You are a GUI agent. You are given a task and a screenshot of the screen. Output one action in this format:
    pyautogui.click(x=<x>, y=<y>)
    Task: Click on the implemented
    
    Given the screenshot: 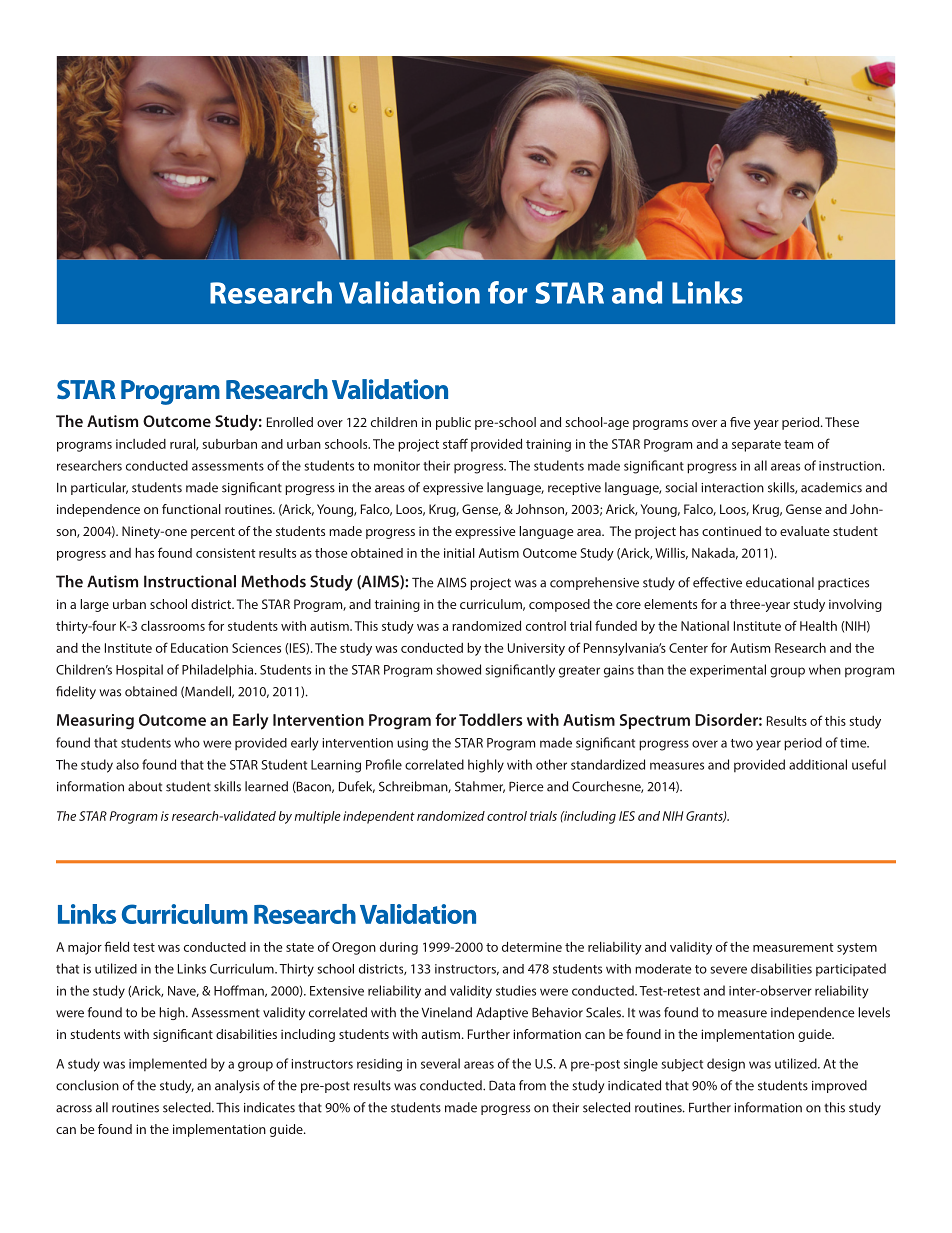 What is the action you would take?
    pyautogui.click(x=168, y=1064)
